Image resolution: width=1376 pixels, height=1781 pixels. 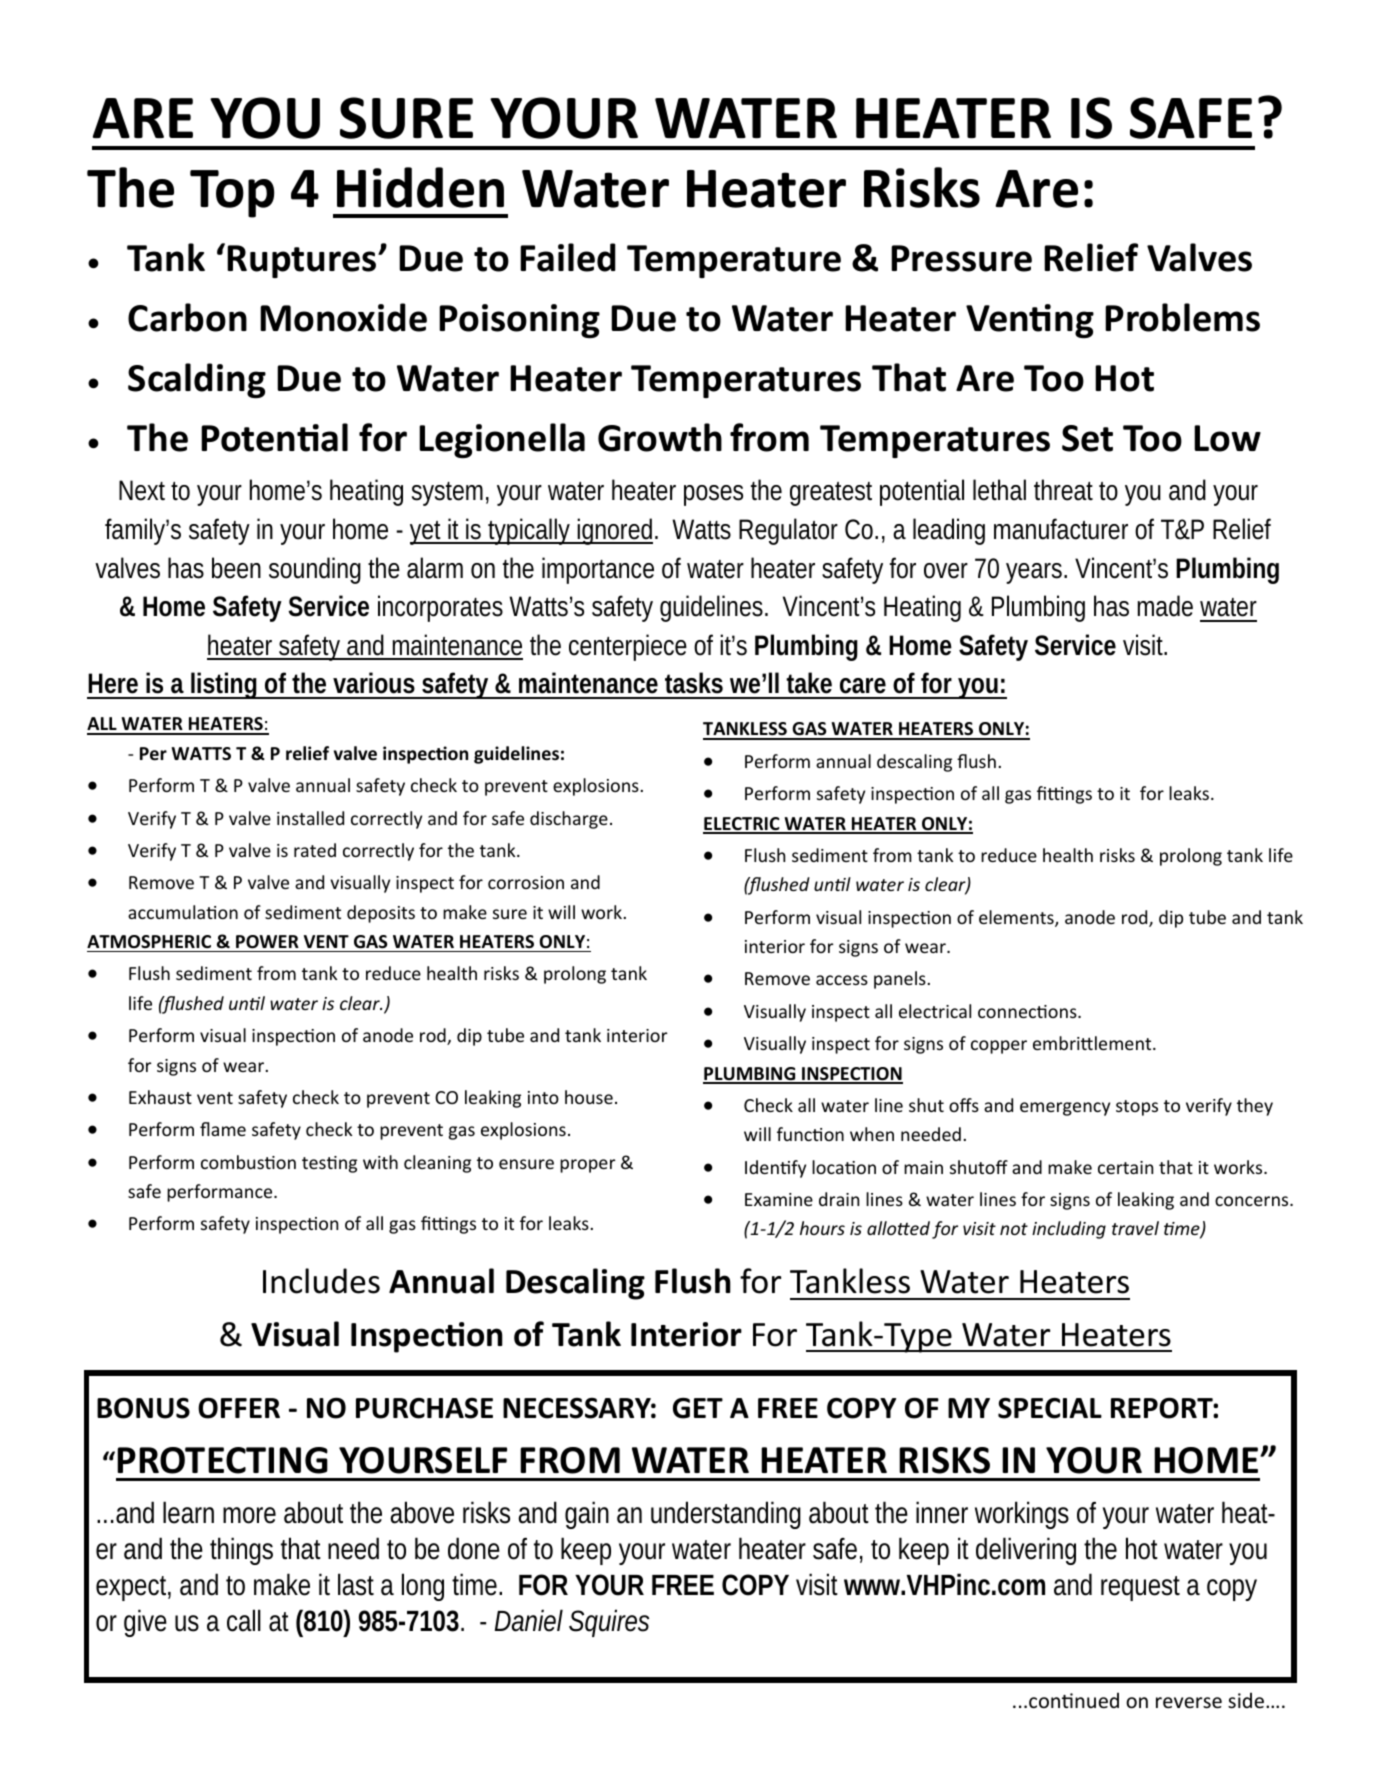 What do you see at coordinates (145, 1623) in the screenshot?
I see `give` at bounding box center [145, 1623].
